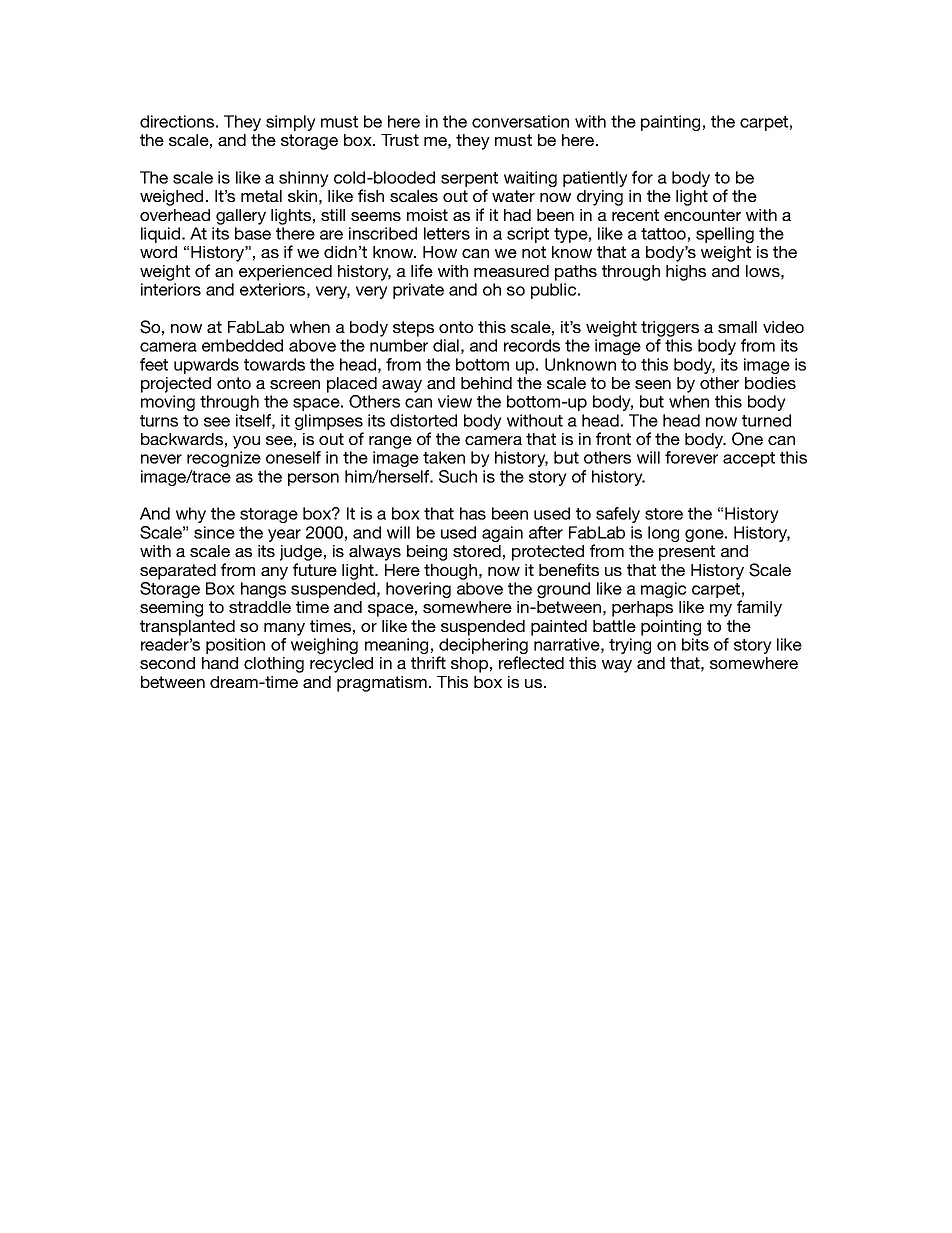 This document has width=952, height=1233. Describe the element at coordinates (520, 121) in the document. I see `conversation` at that location.
